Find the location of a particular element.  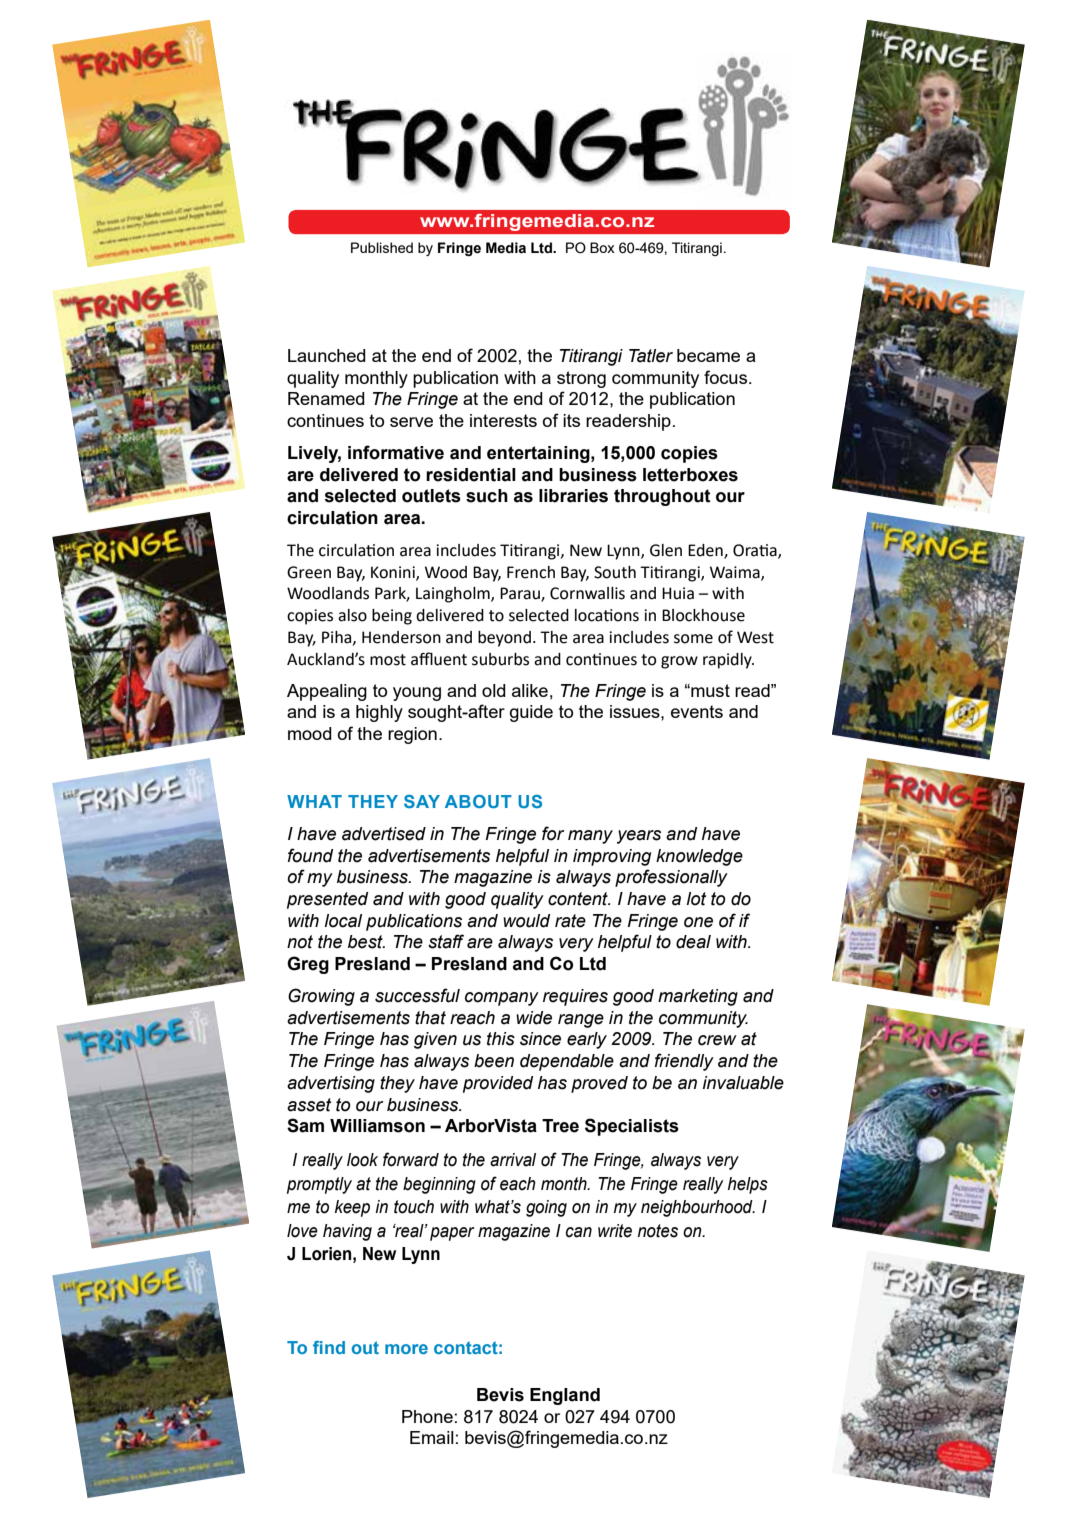

ABOUT is located at coordinates (478, 801).
